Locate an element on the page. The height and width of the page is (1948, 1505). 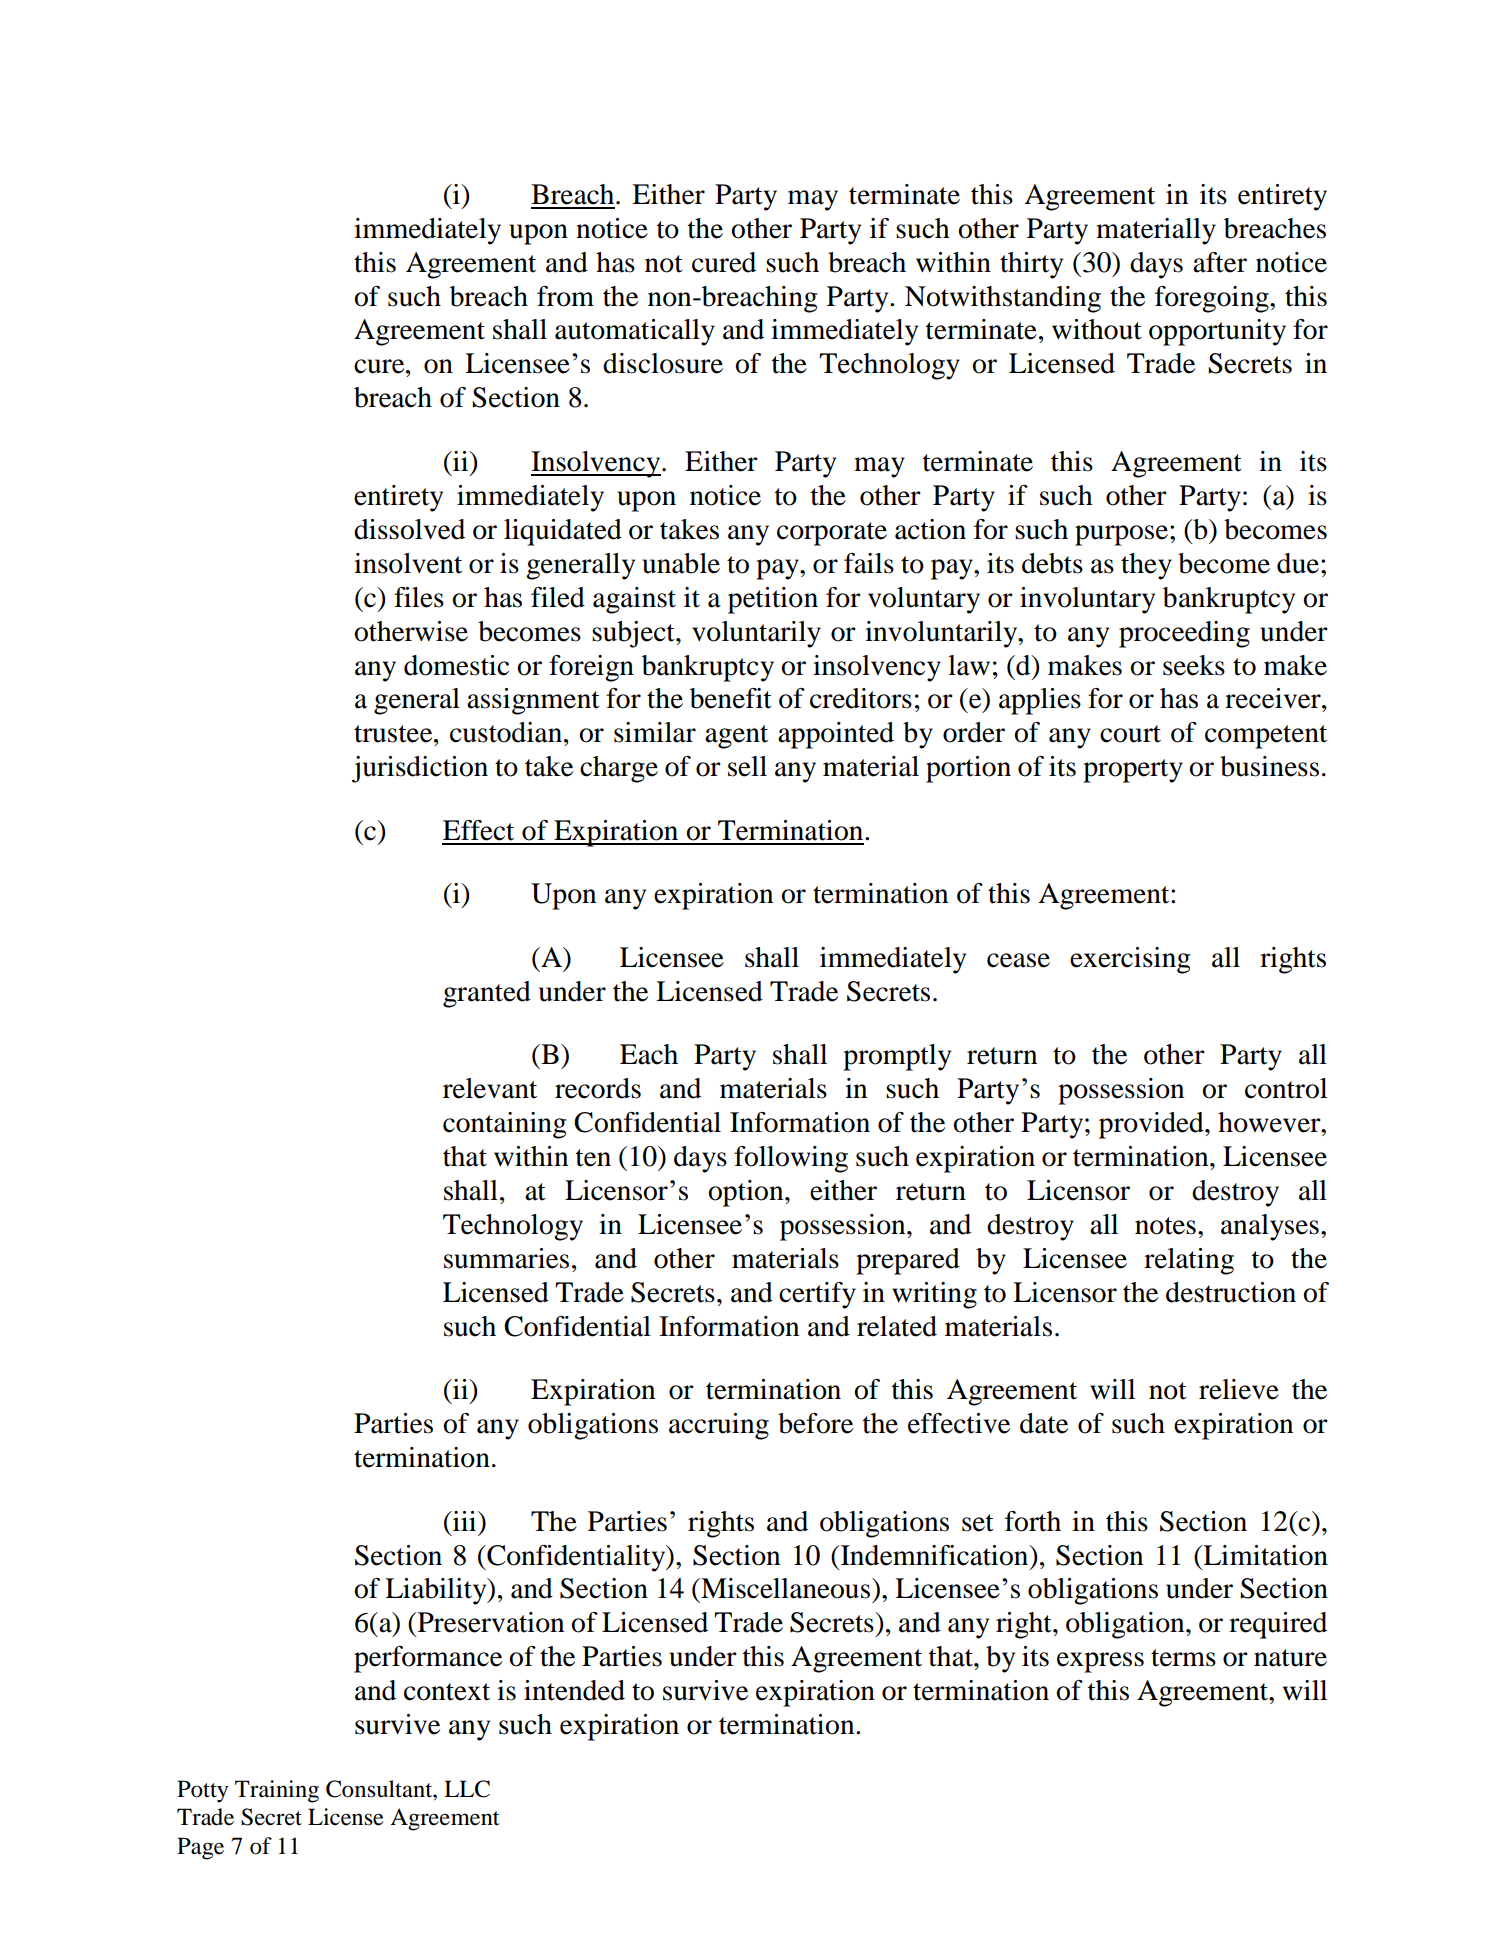
intended is located at coordinates (574, 1690).
